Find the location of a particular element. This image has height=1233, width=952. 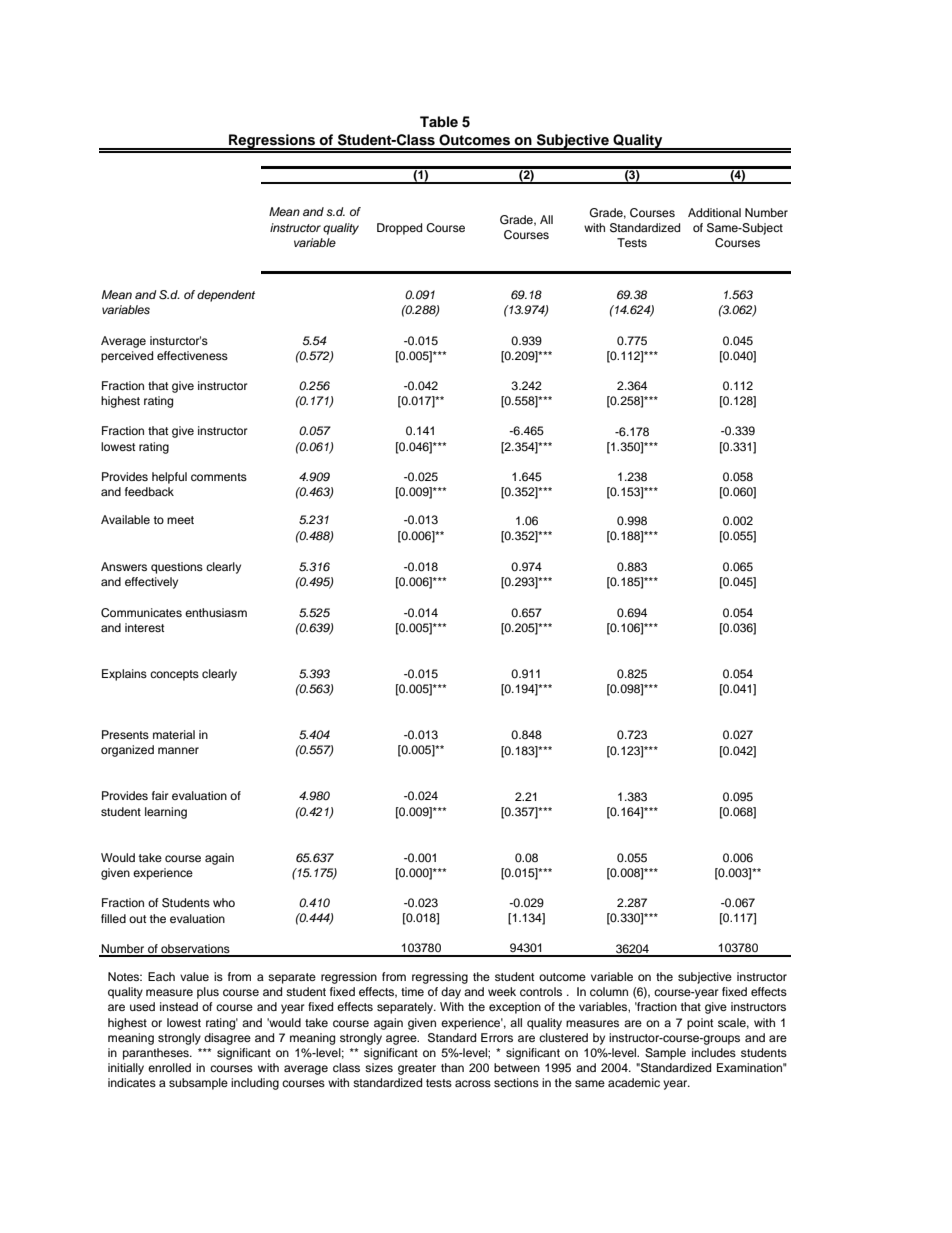

learning is located at coordinates (166, 813).
